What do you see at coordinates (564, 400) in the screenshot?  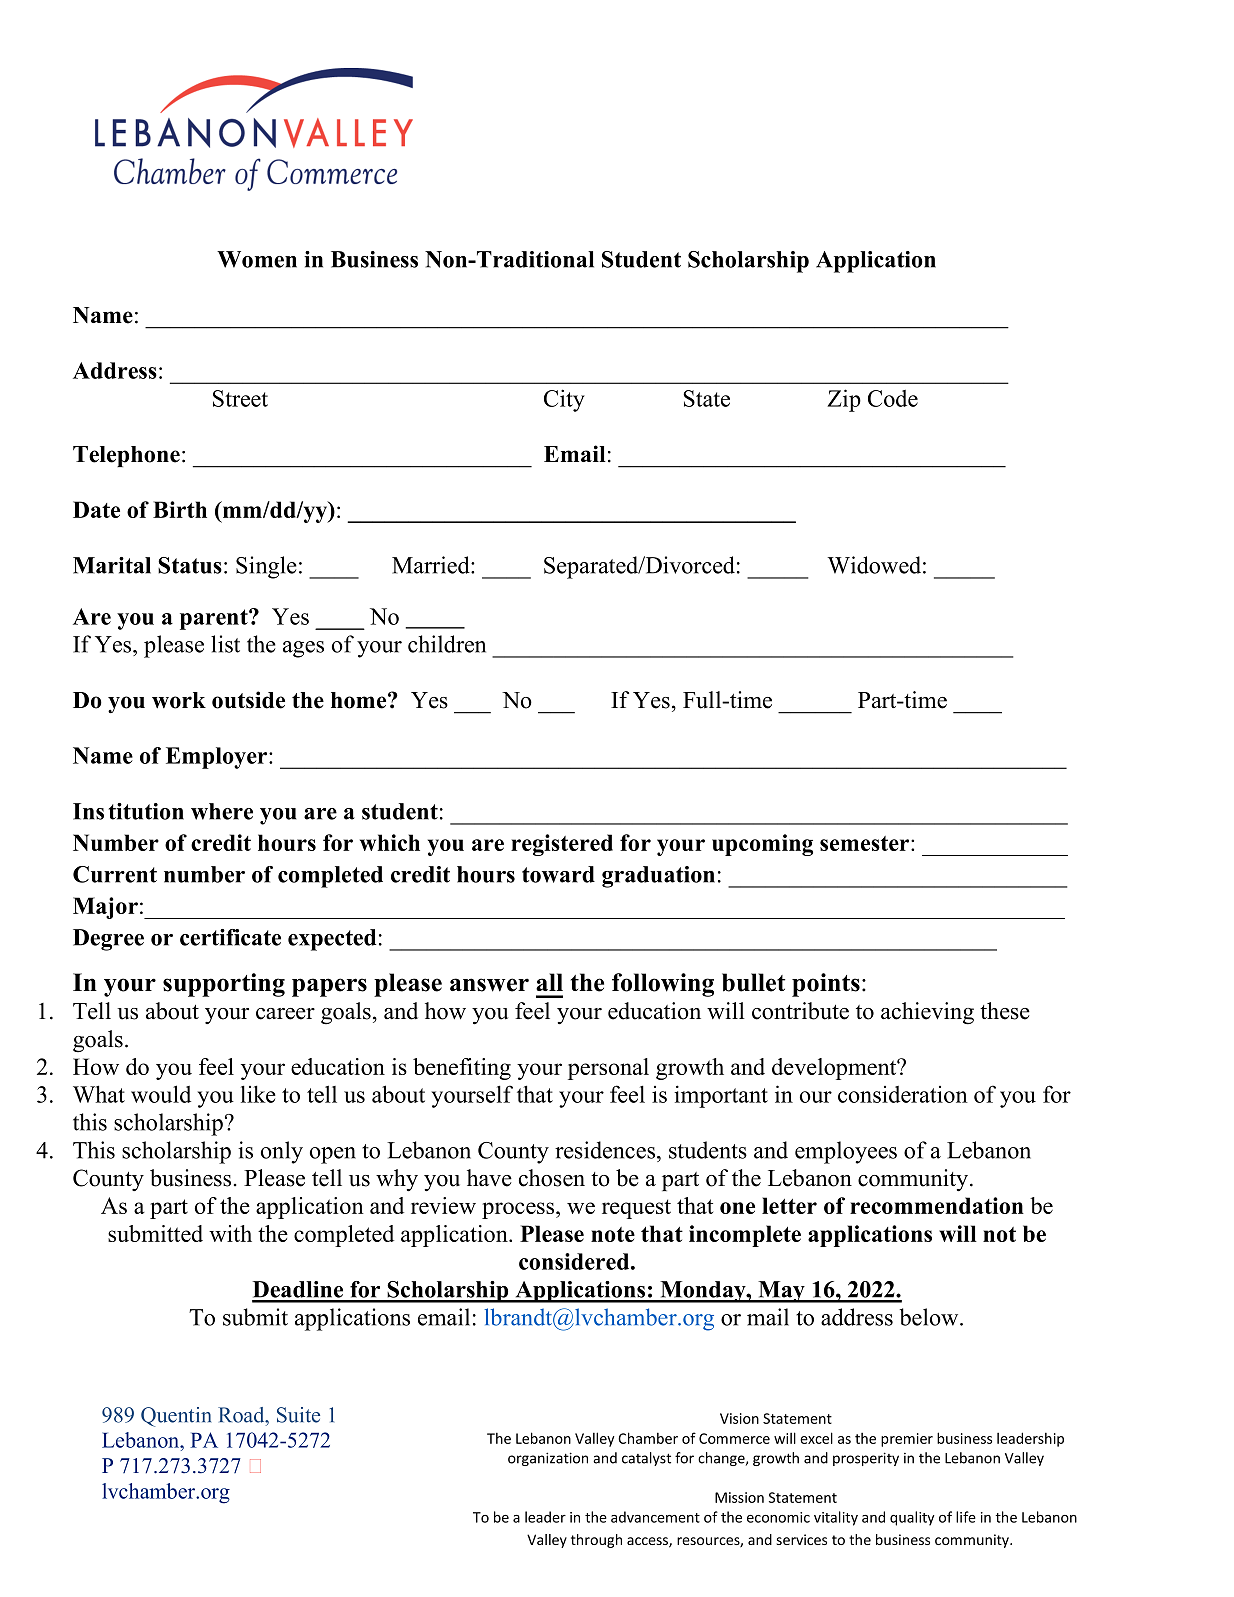 I see `City` at bounding box center [564, 400].
